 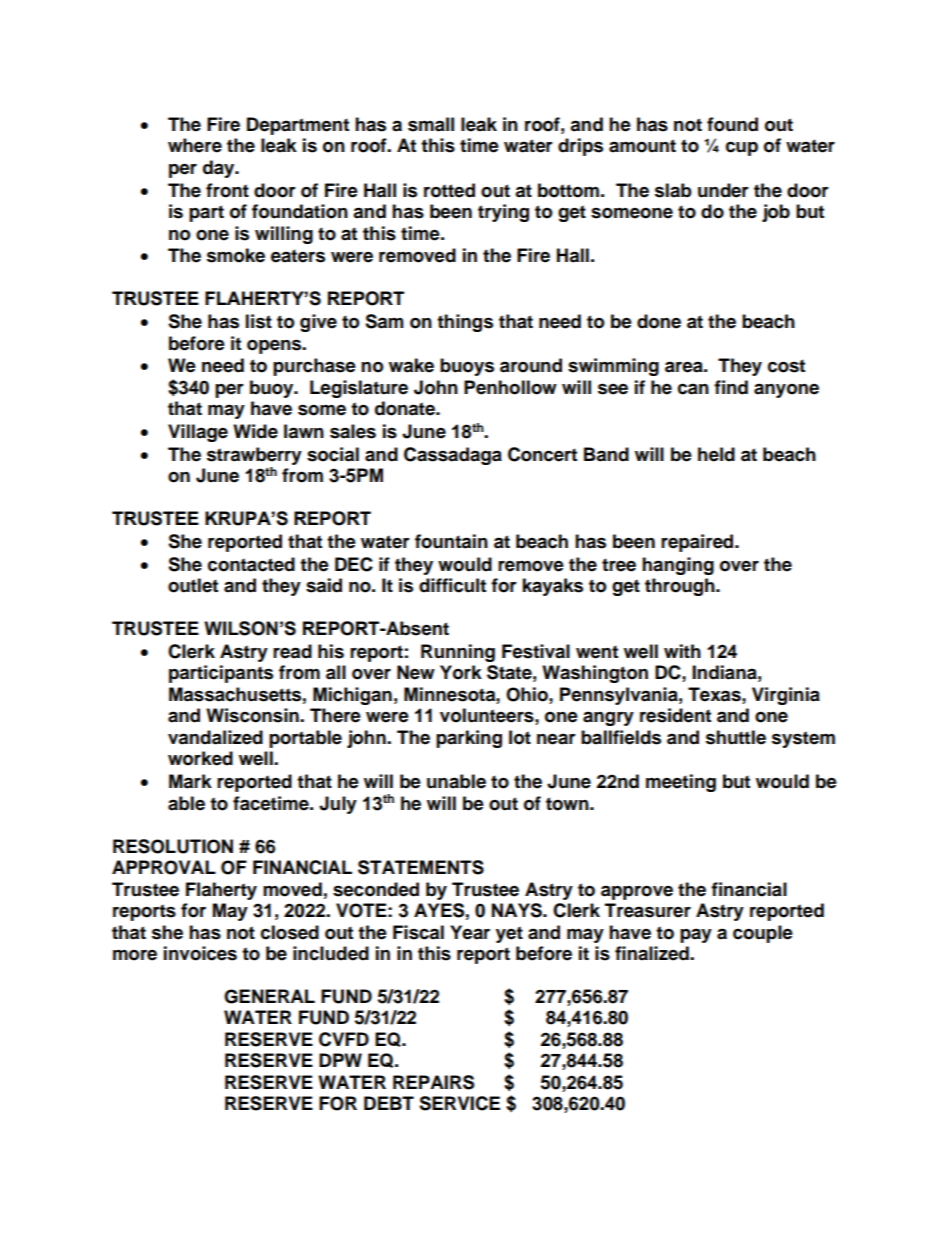 I want to click on contacted, so click(x=251, y=564).
